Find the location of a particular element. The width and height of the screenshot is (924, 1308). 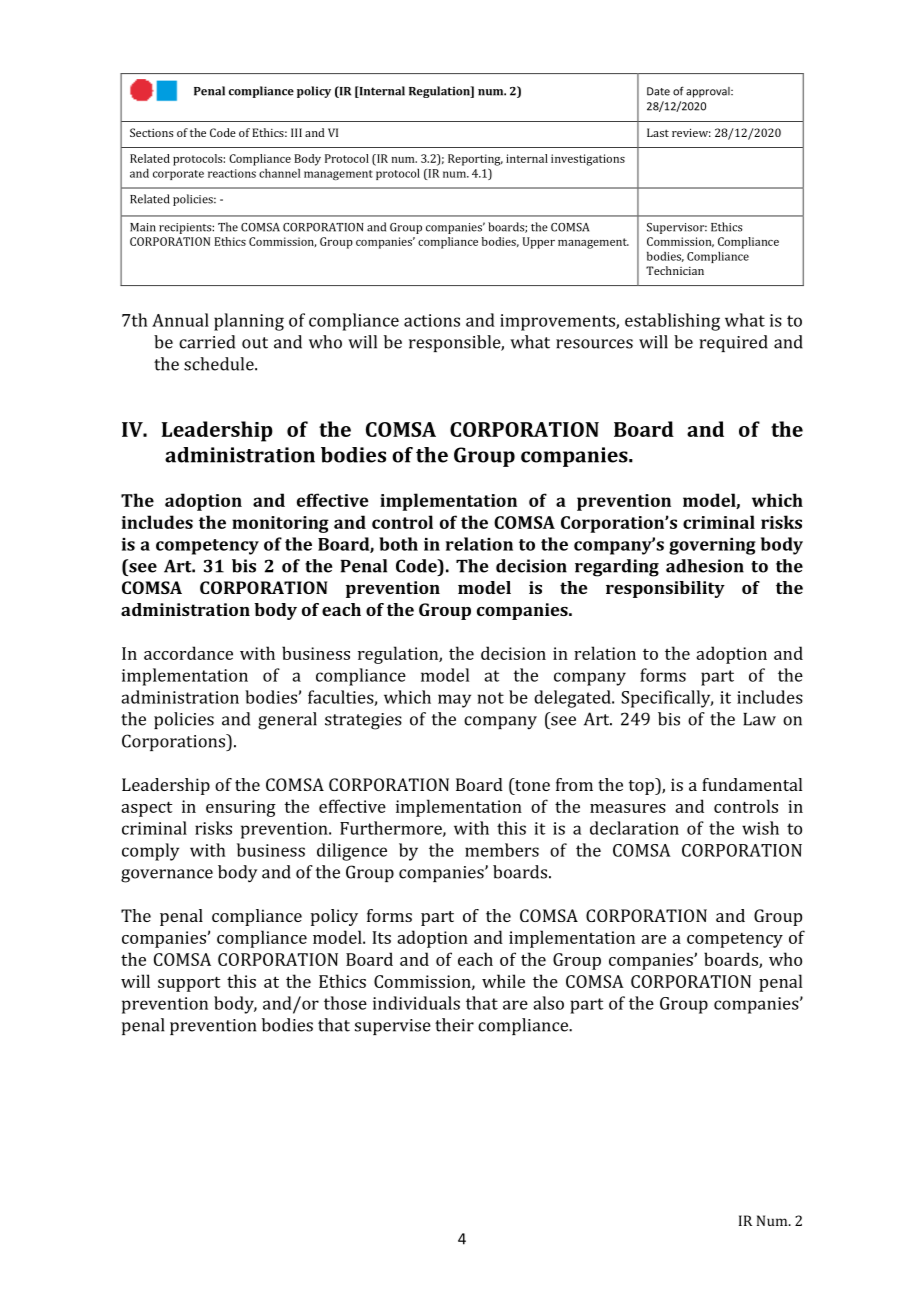

their is located at coordinates (454, 1025).
